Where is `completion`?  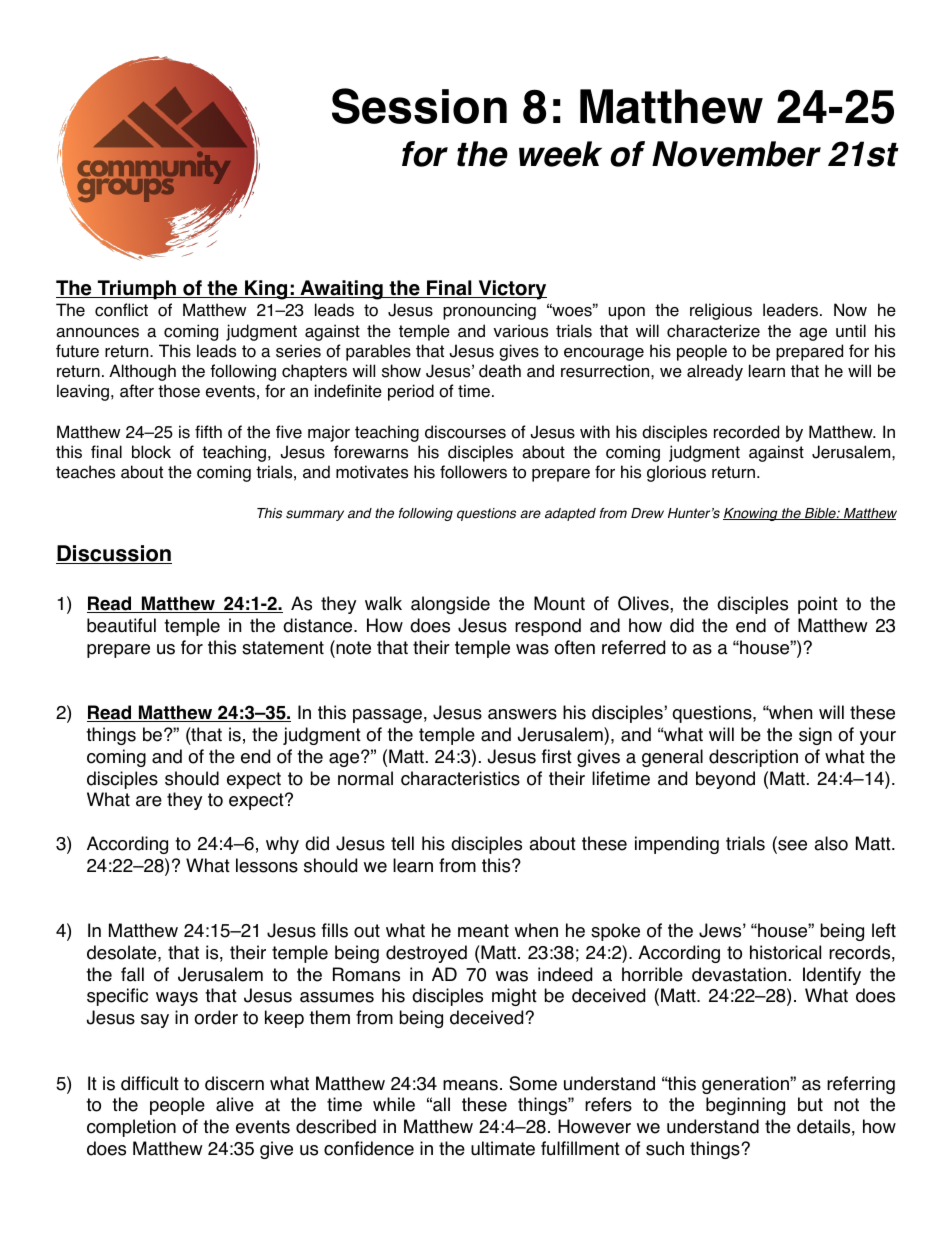 completion is located at coordinates (131, 1128).
